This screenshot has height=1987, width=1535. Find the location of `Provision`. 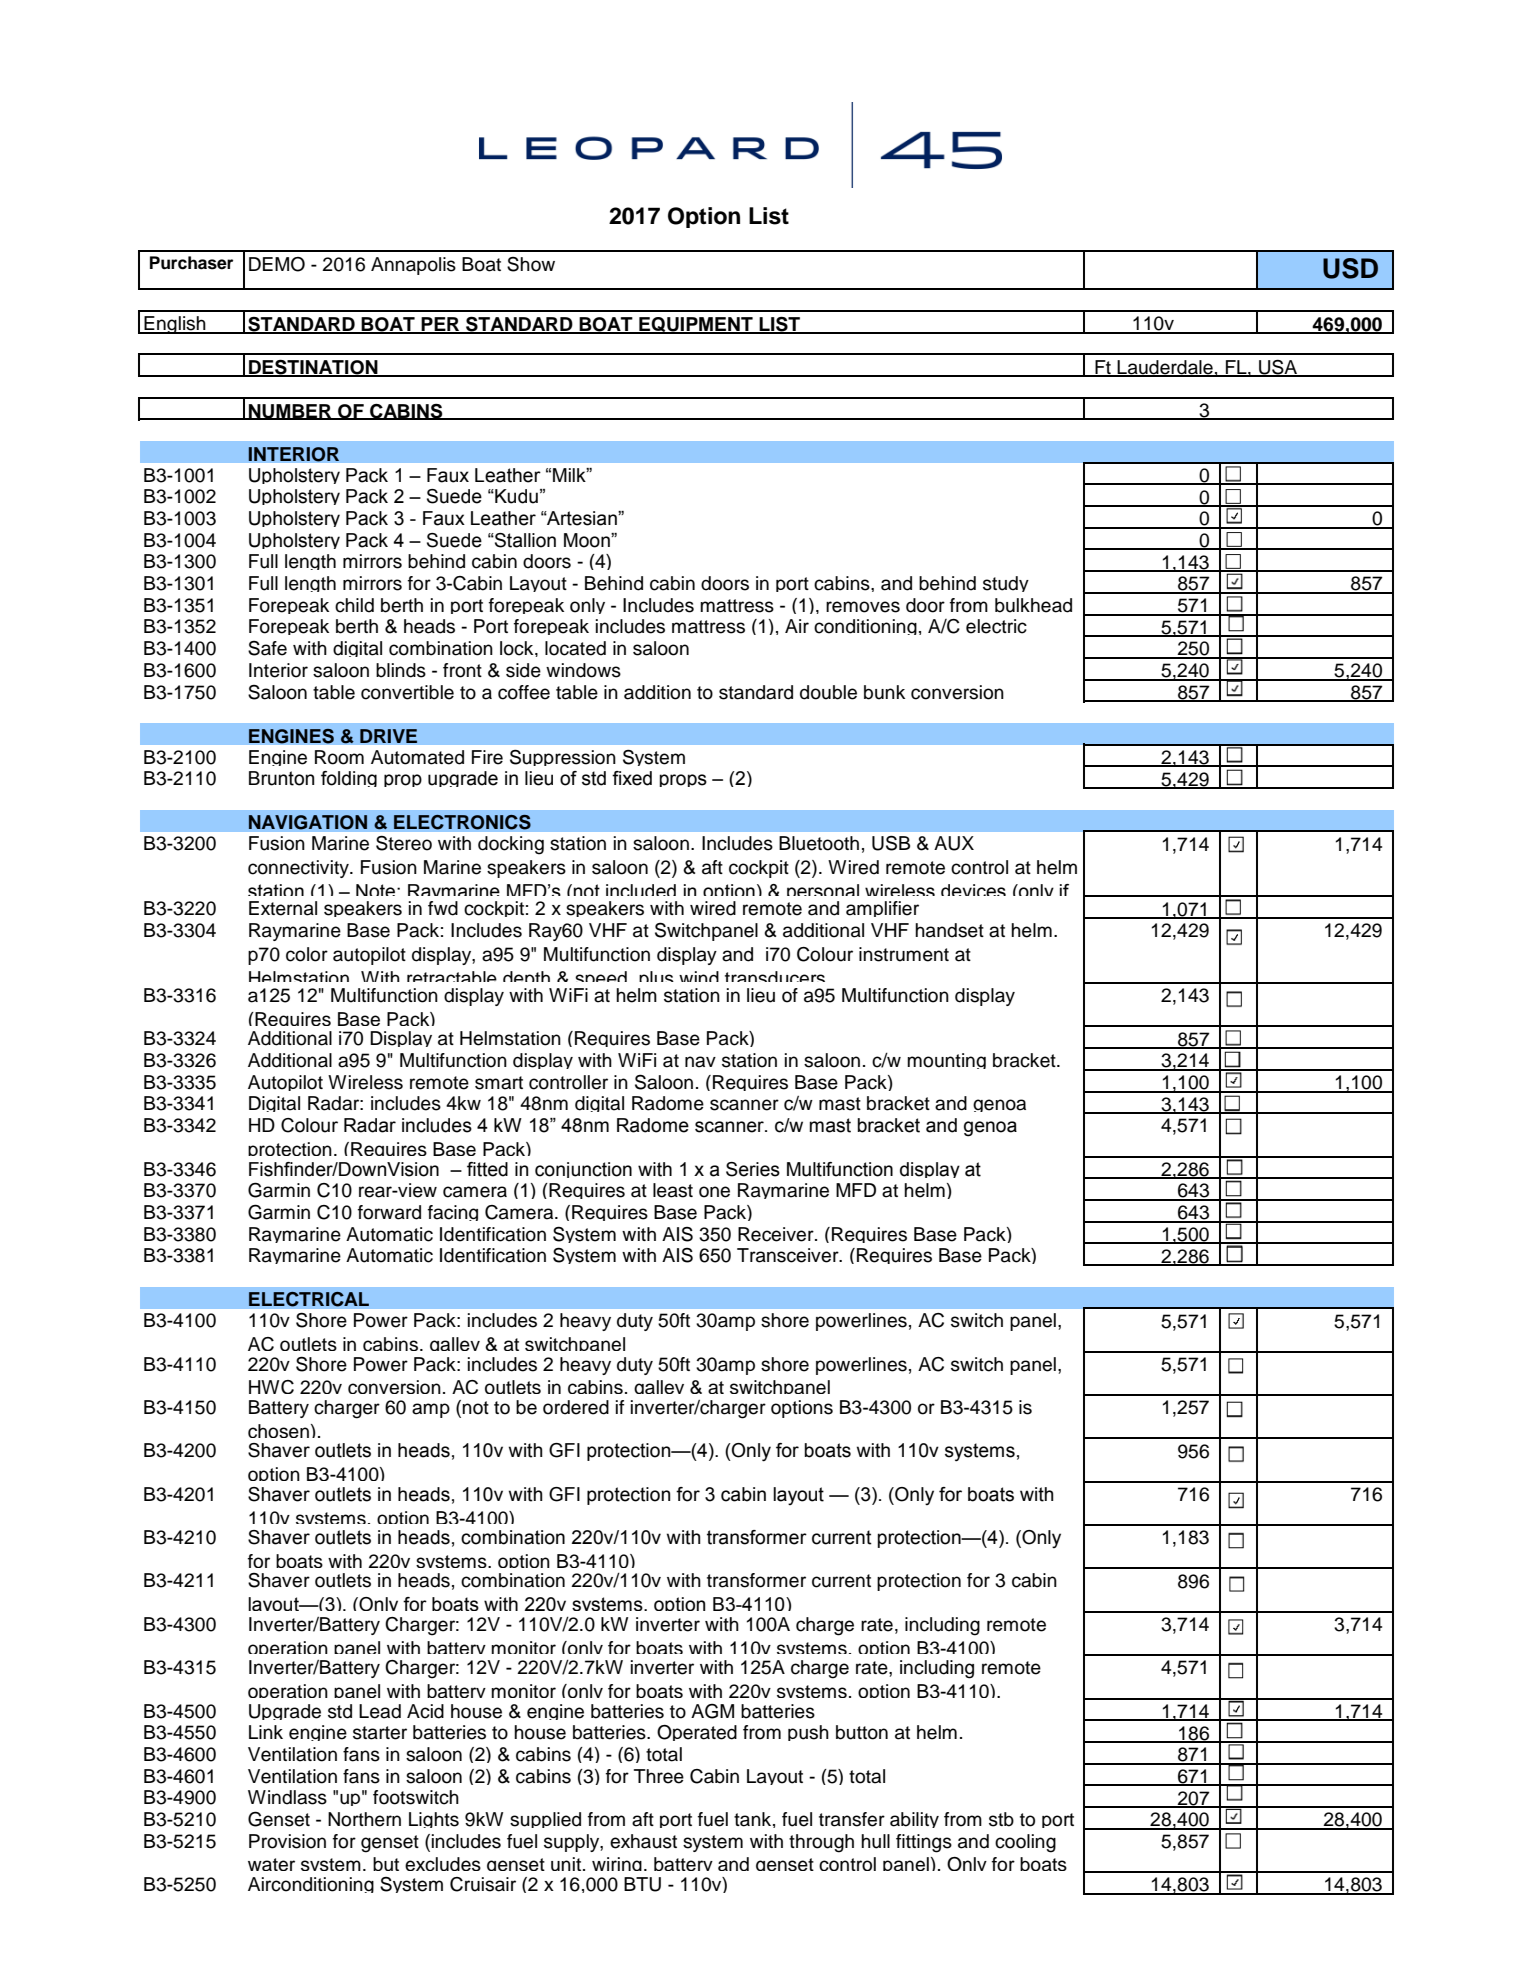

Provision is located at coordinates (287, 1841).
